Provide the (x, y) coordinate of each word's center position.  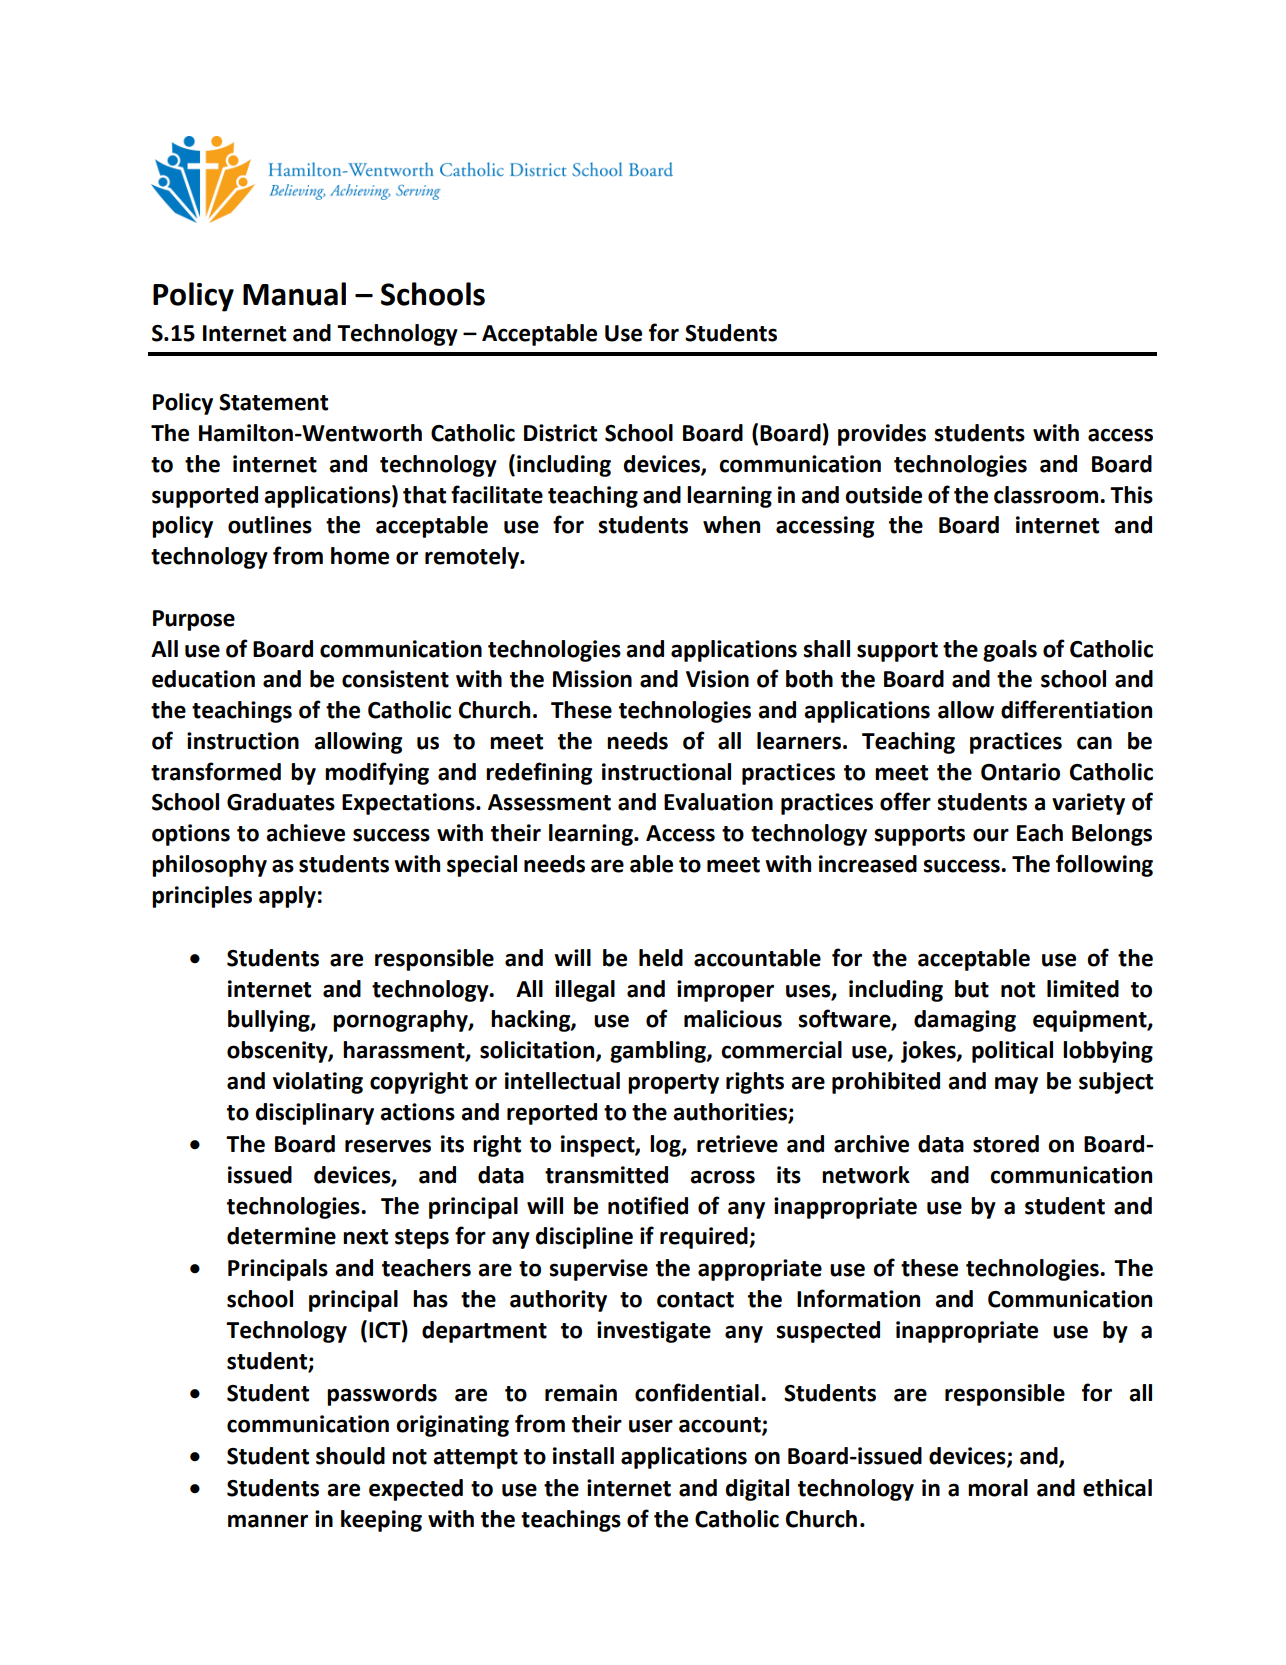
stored (1006, 1144)
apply (287, 897)
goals (1010, 651)
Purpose (194, 620)
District (560, 433)
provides (882, 435)
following (1104, 865)
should (350, 1456)
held (661, 958)
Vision (717, 679)
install (583, 1456)
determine (281, 1236)
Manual (294, 294)
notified (648, 1205)
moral (998, 1488)
